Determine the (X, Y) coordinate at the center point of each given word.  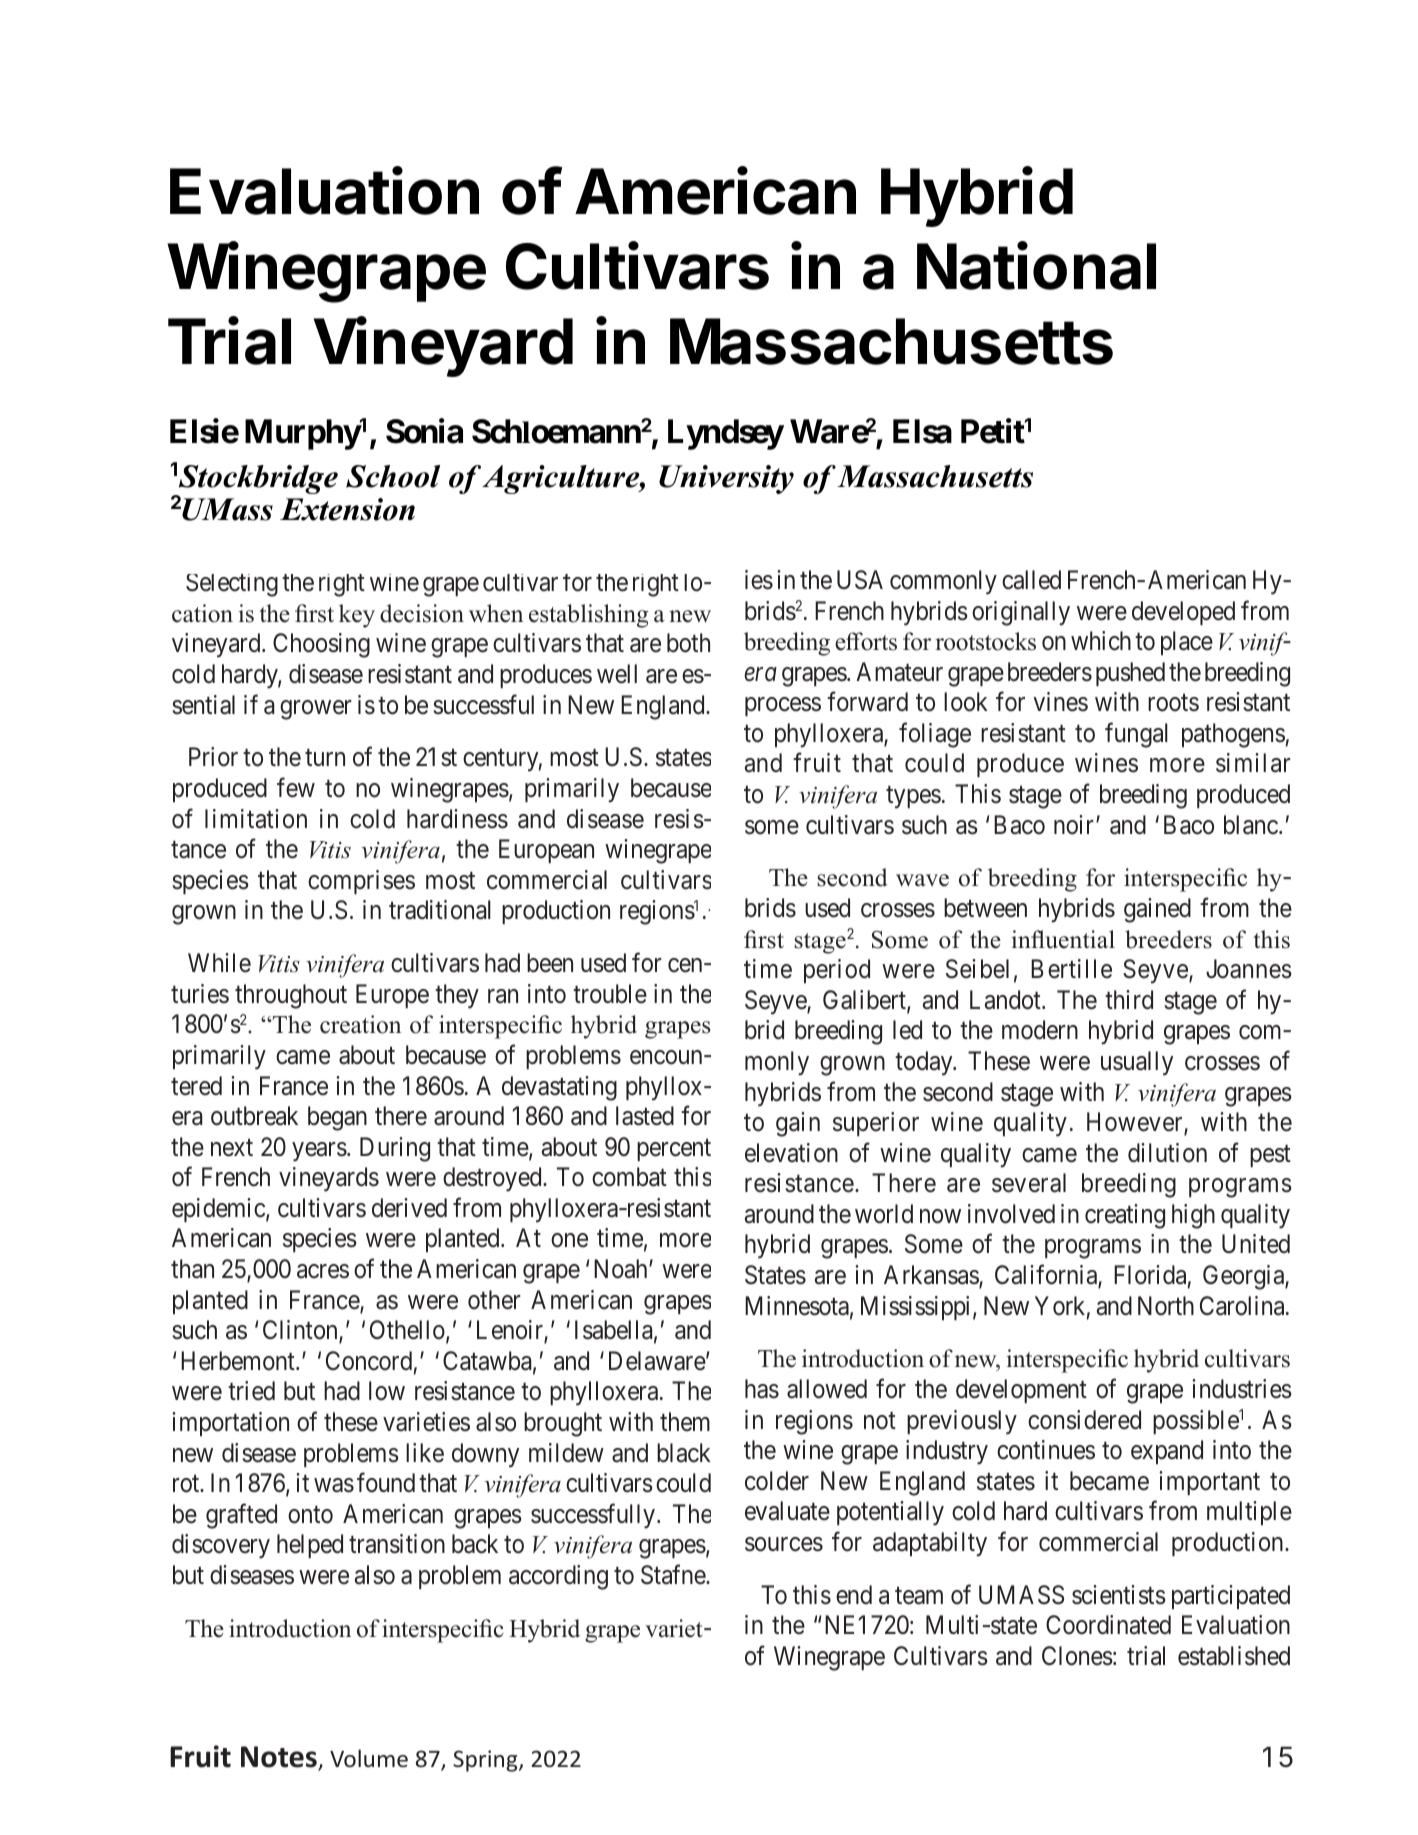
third (1129, 1000)
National (1036, 266)
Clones (1077, 1656)
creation (360, 1024)
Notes (280, 1758)
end (854, 1595)
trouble (610, 994)
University (726, 479)
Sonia (424, 431)
